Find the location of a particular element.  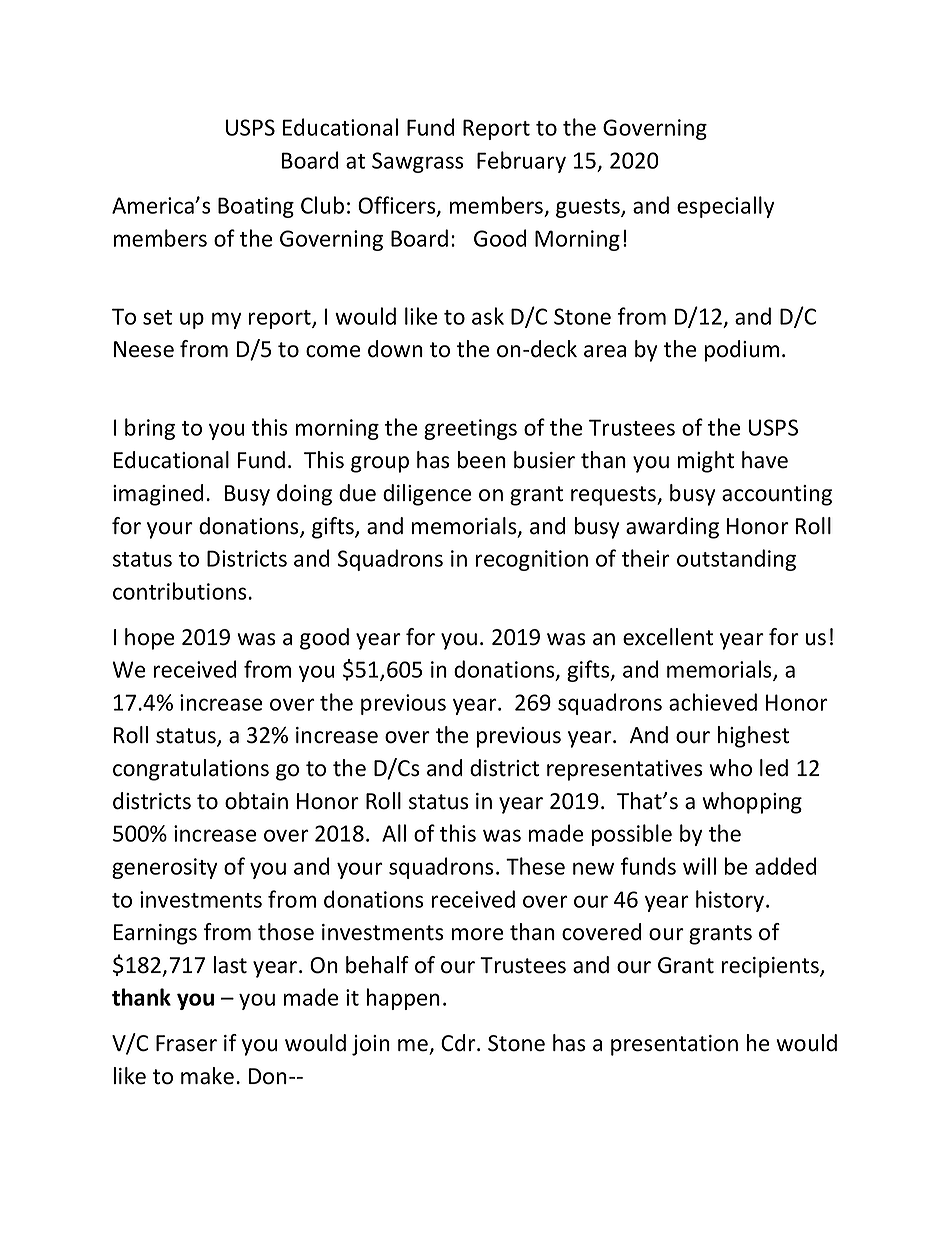

Boating is located at coordinates (256, 207).
